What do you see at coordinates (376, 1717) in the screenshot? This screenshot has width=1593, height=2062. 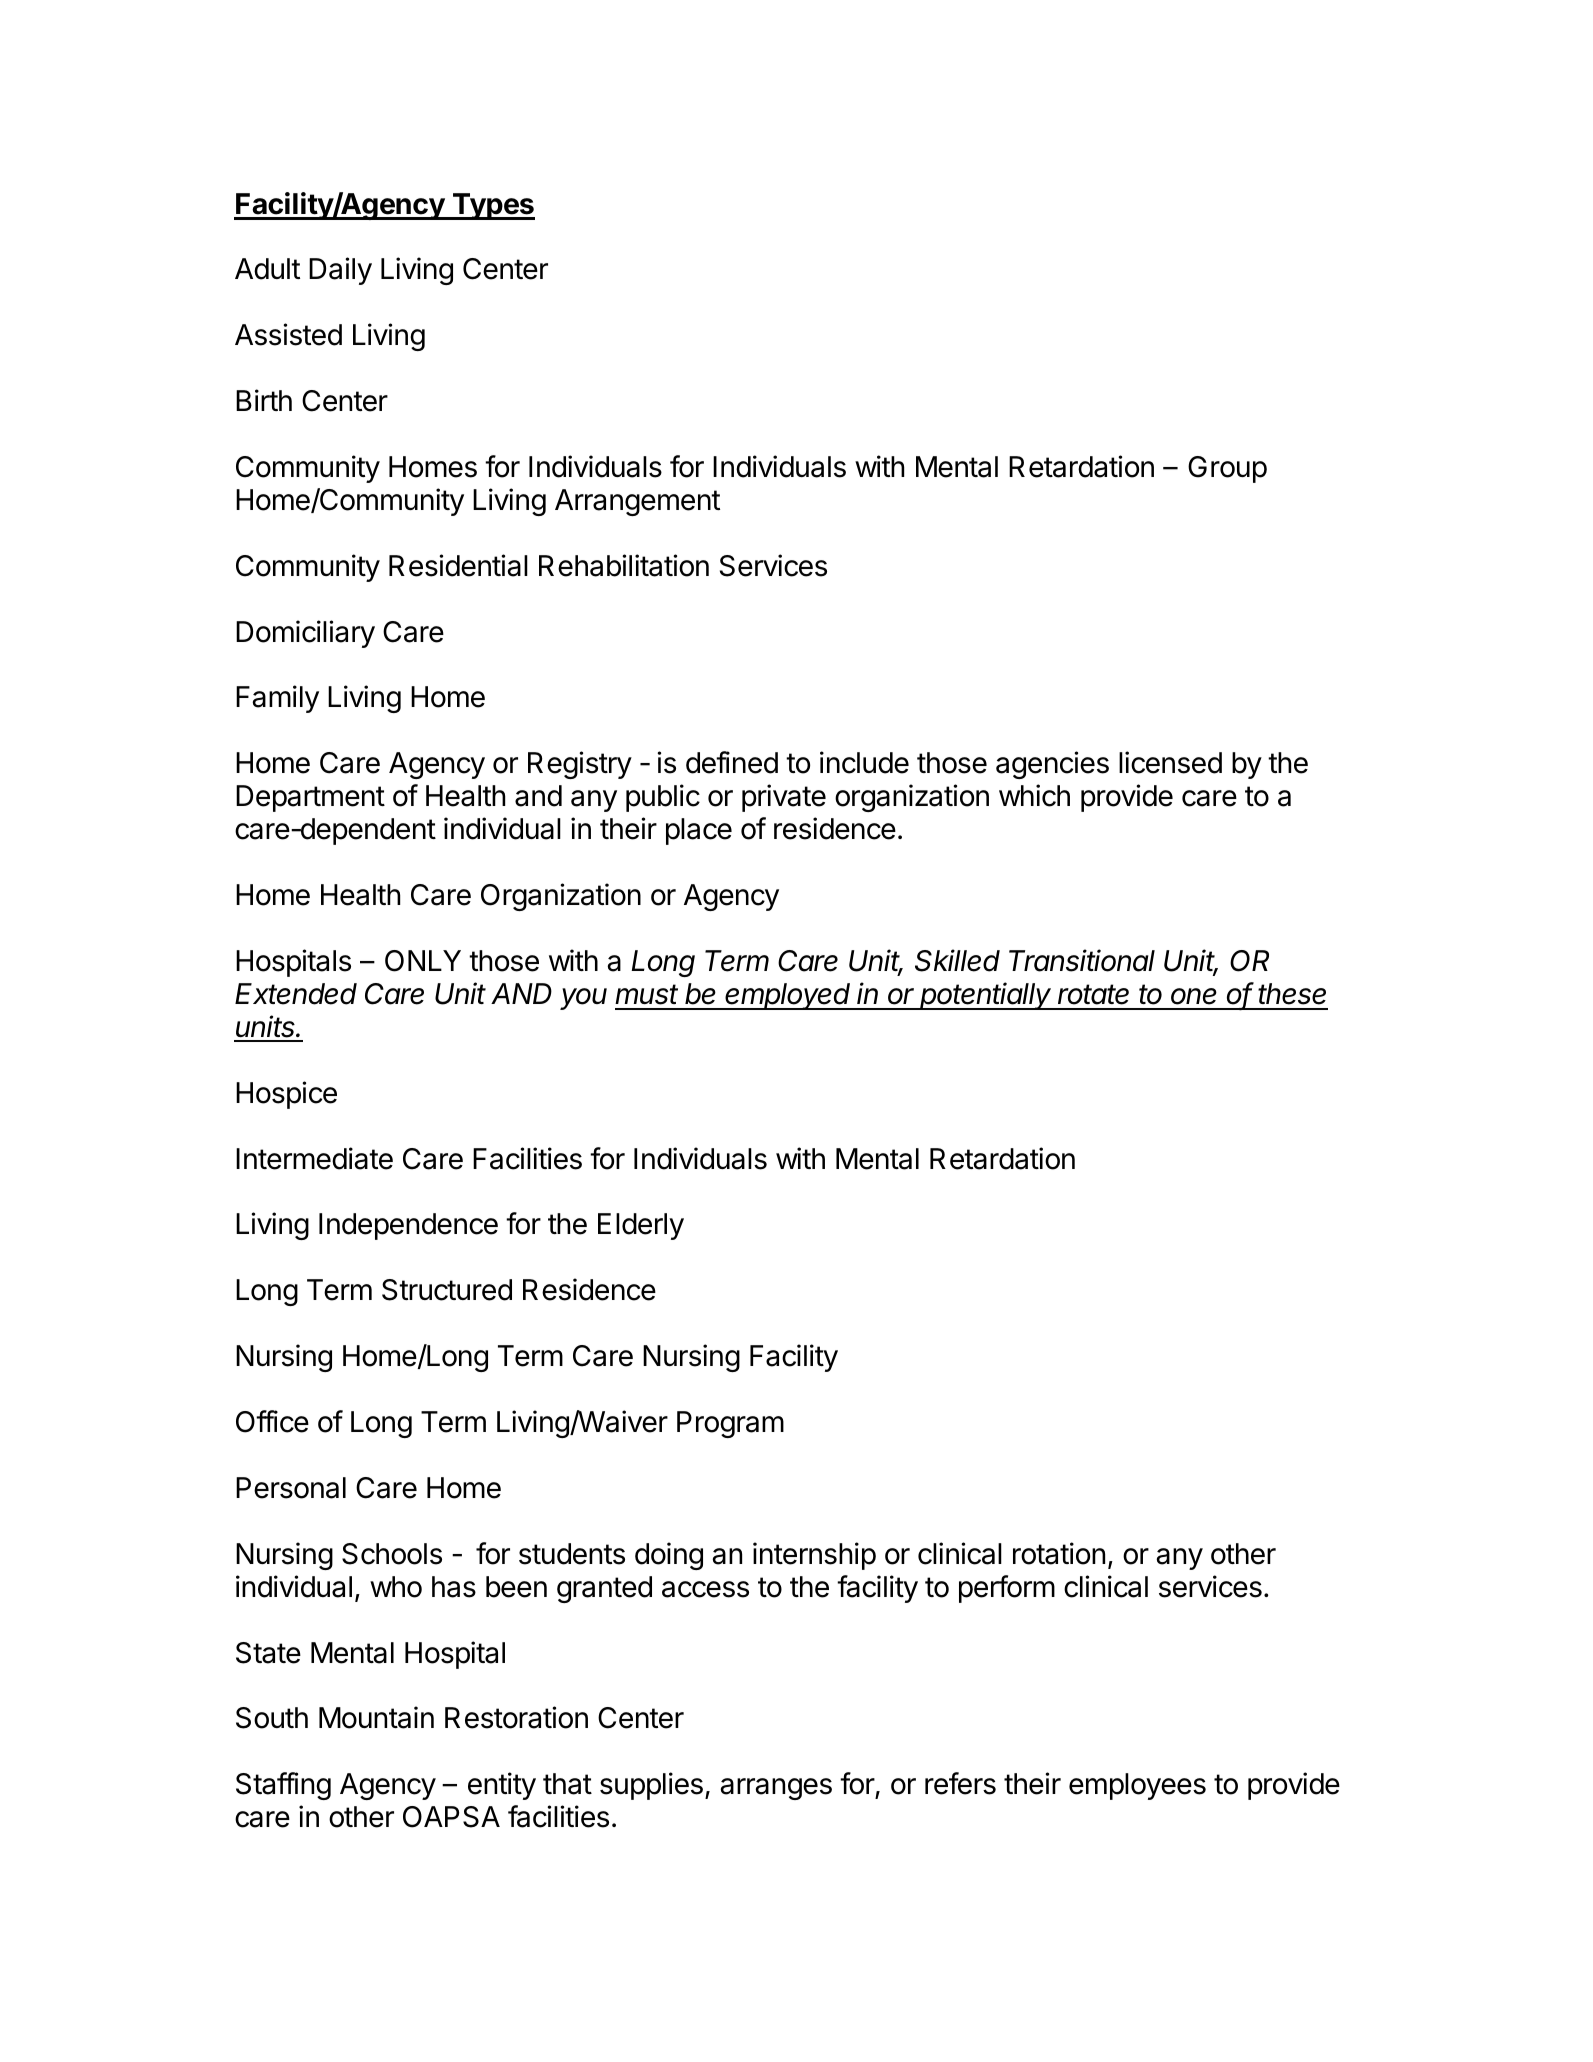 I see `Mountain` at bounding box center [376, 1717].
